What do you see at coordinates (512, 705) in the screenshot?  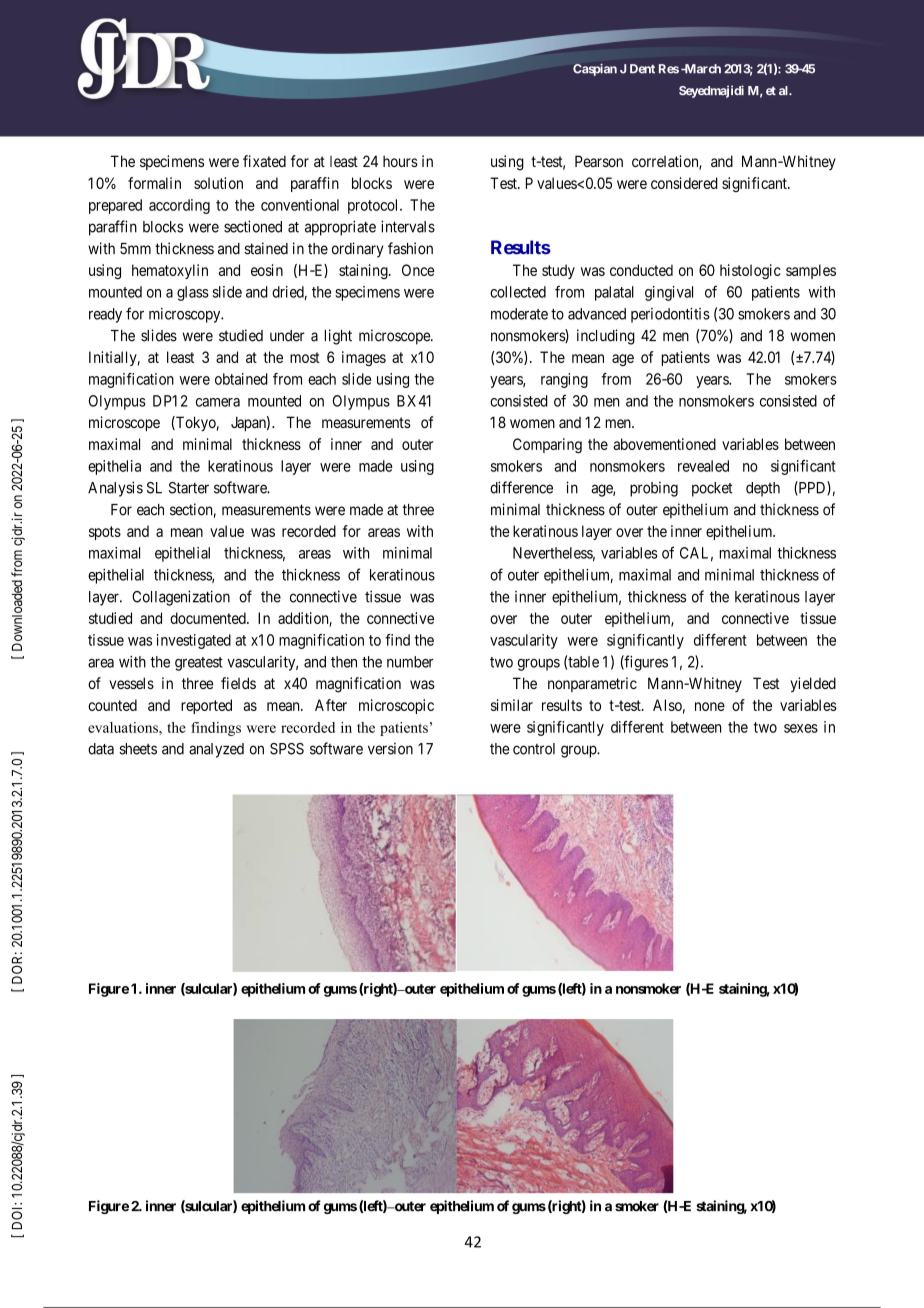 I see `similar` at bounding box center [512, 705].
